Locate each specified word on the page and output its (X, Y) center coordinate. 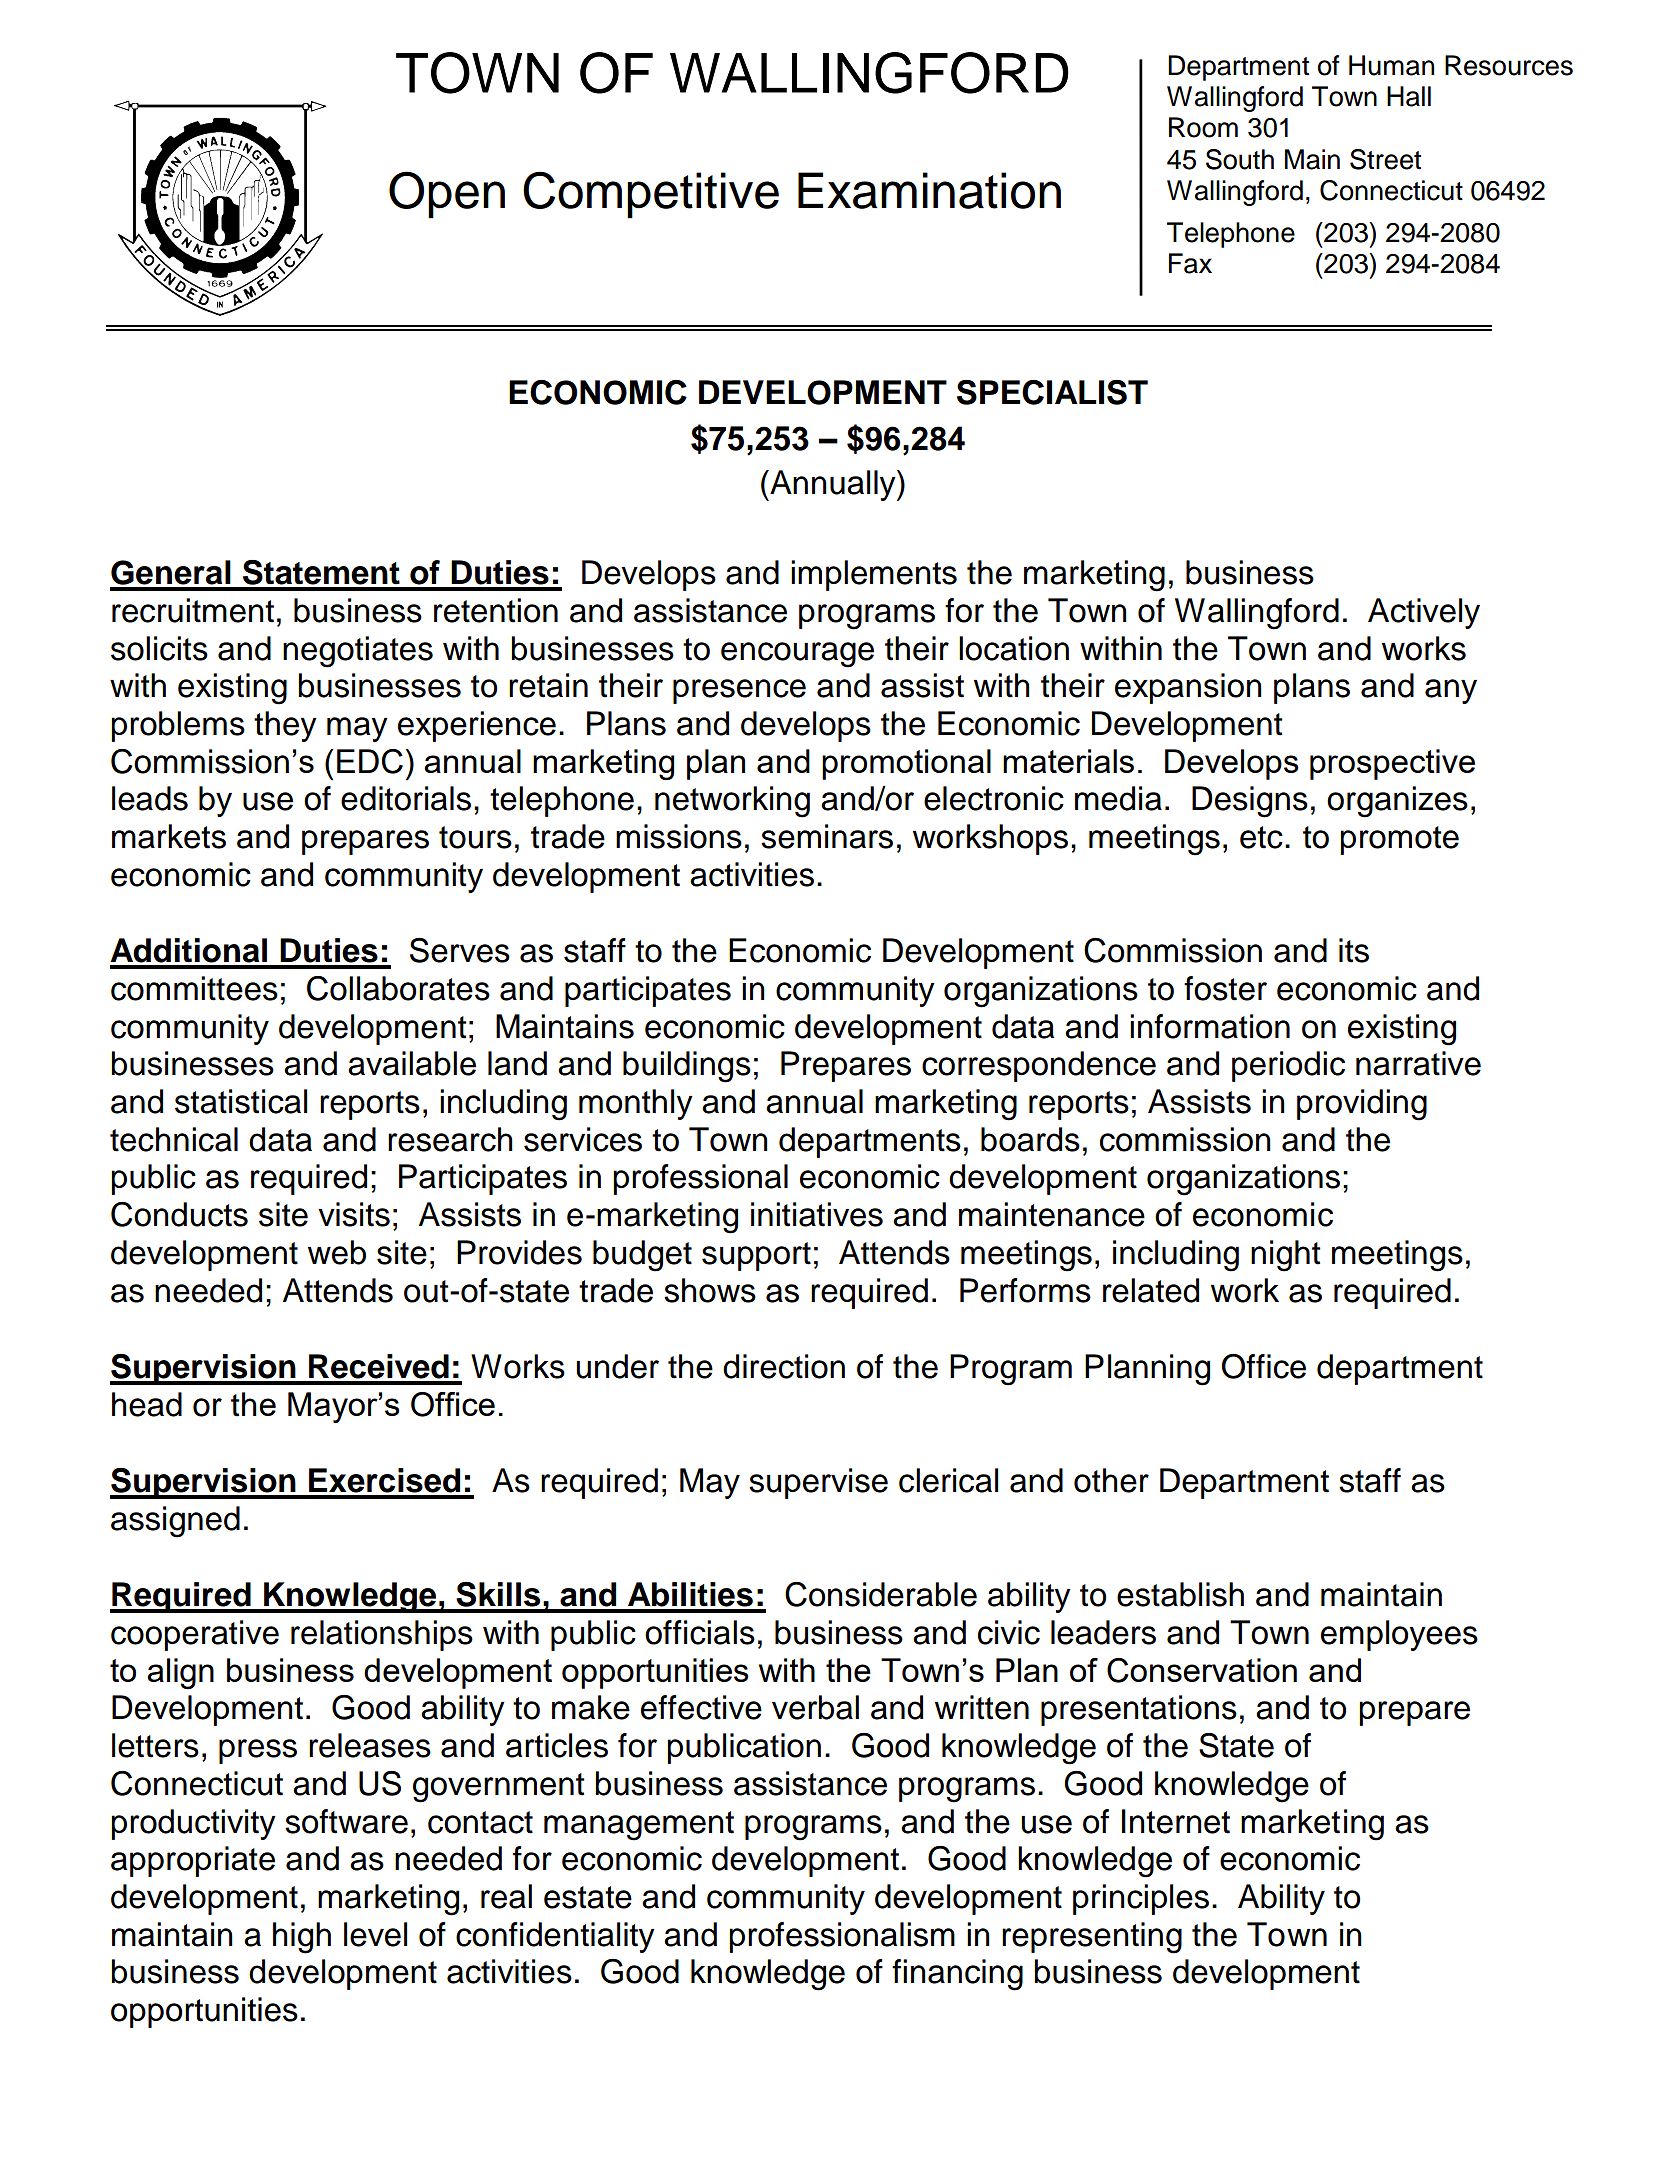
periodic (1288, 1066)
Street (1385, 159)
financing (957, 1975)
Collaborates (398, 988)
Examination (929, 190)
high (302, 1938)
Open (447, 195)
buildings (687, 1067)
